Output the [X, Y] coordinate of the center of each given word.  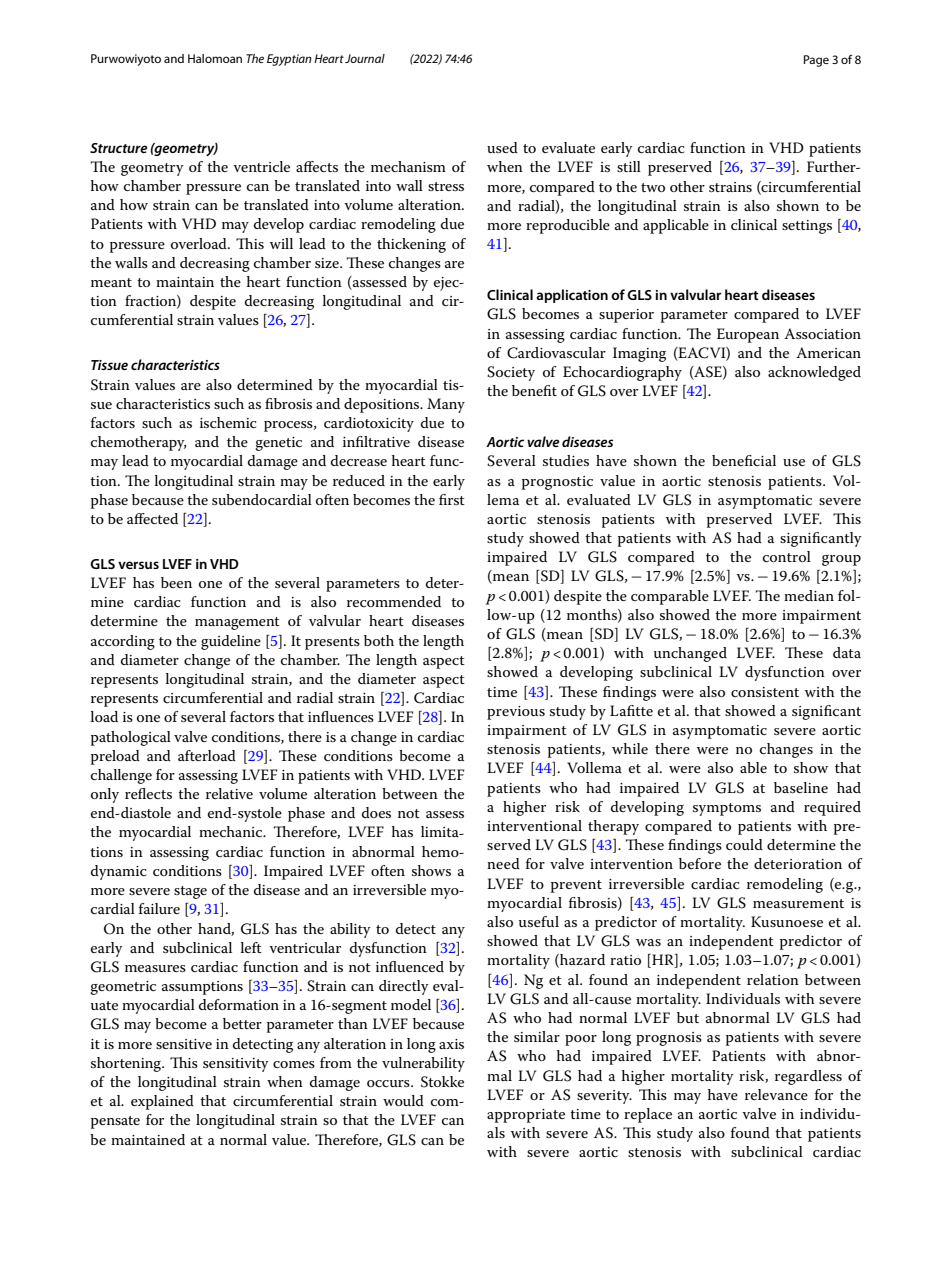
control [787, 556]
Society [511, 373]
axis [451, 1044]
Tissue [109, 365]
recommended [394, 601]
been [176, 582]
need [503, 863]
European [748, 335]
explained [162, 1102]
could [744, 844]
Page [816, 61]
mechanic [231, 831]
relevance [776, 1094]
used [502, 147]
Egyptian [289, 60]
